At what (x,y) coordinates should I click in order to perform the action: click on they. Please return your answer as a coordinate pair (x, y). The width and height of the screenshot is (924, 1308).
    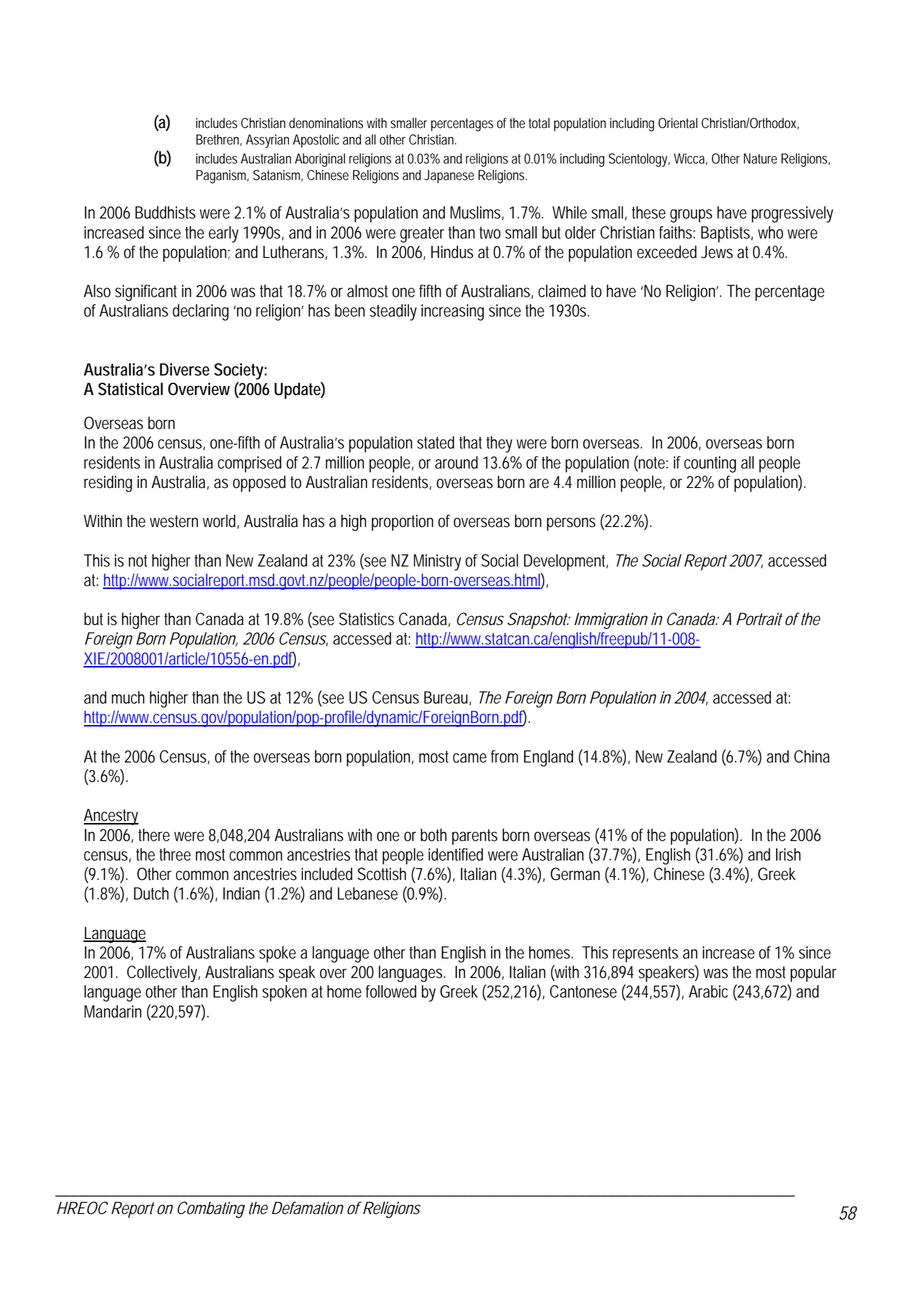
    Looking at the image, I should click on (499, 444).
